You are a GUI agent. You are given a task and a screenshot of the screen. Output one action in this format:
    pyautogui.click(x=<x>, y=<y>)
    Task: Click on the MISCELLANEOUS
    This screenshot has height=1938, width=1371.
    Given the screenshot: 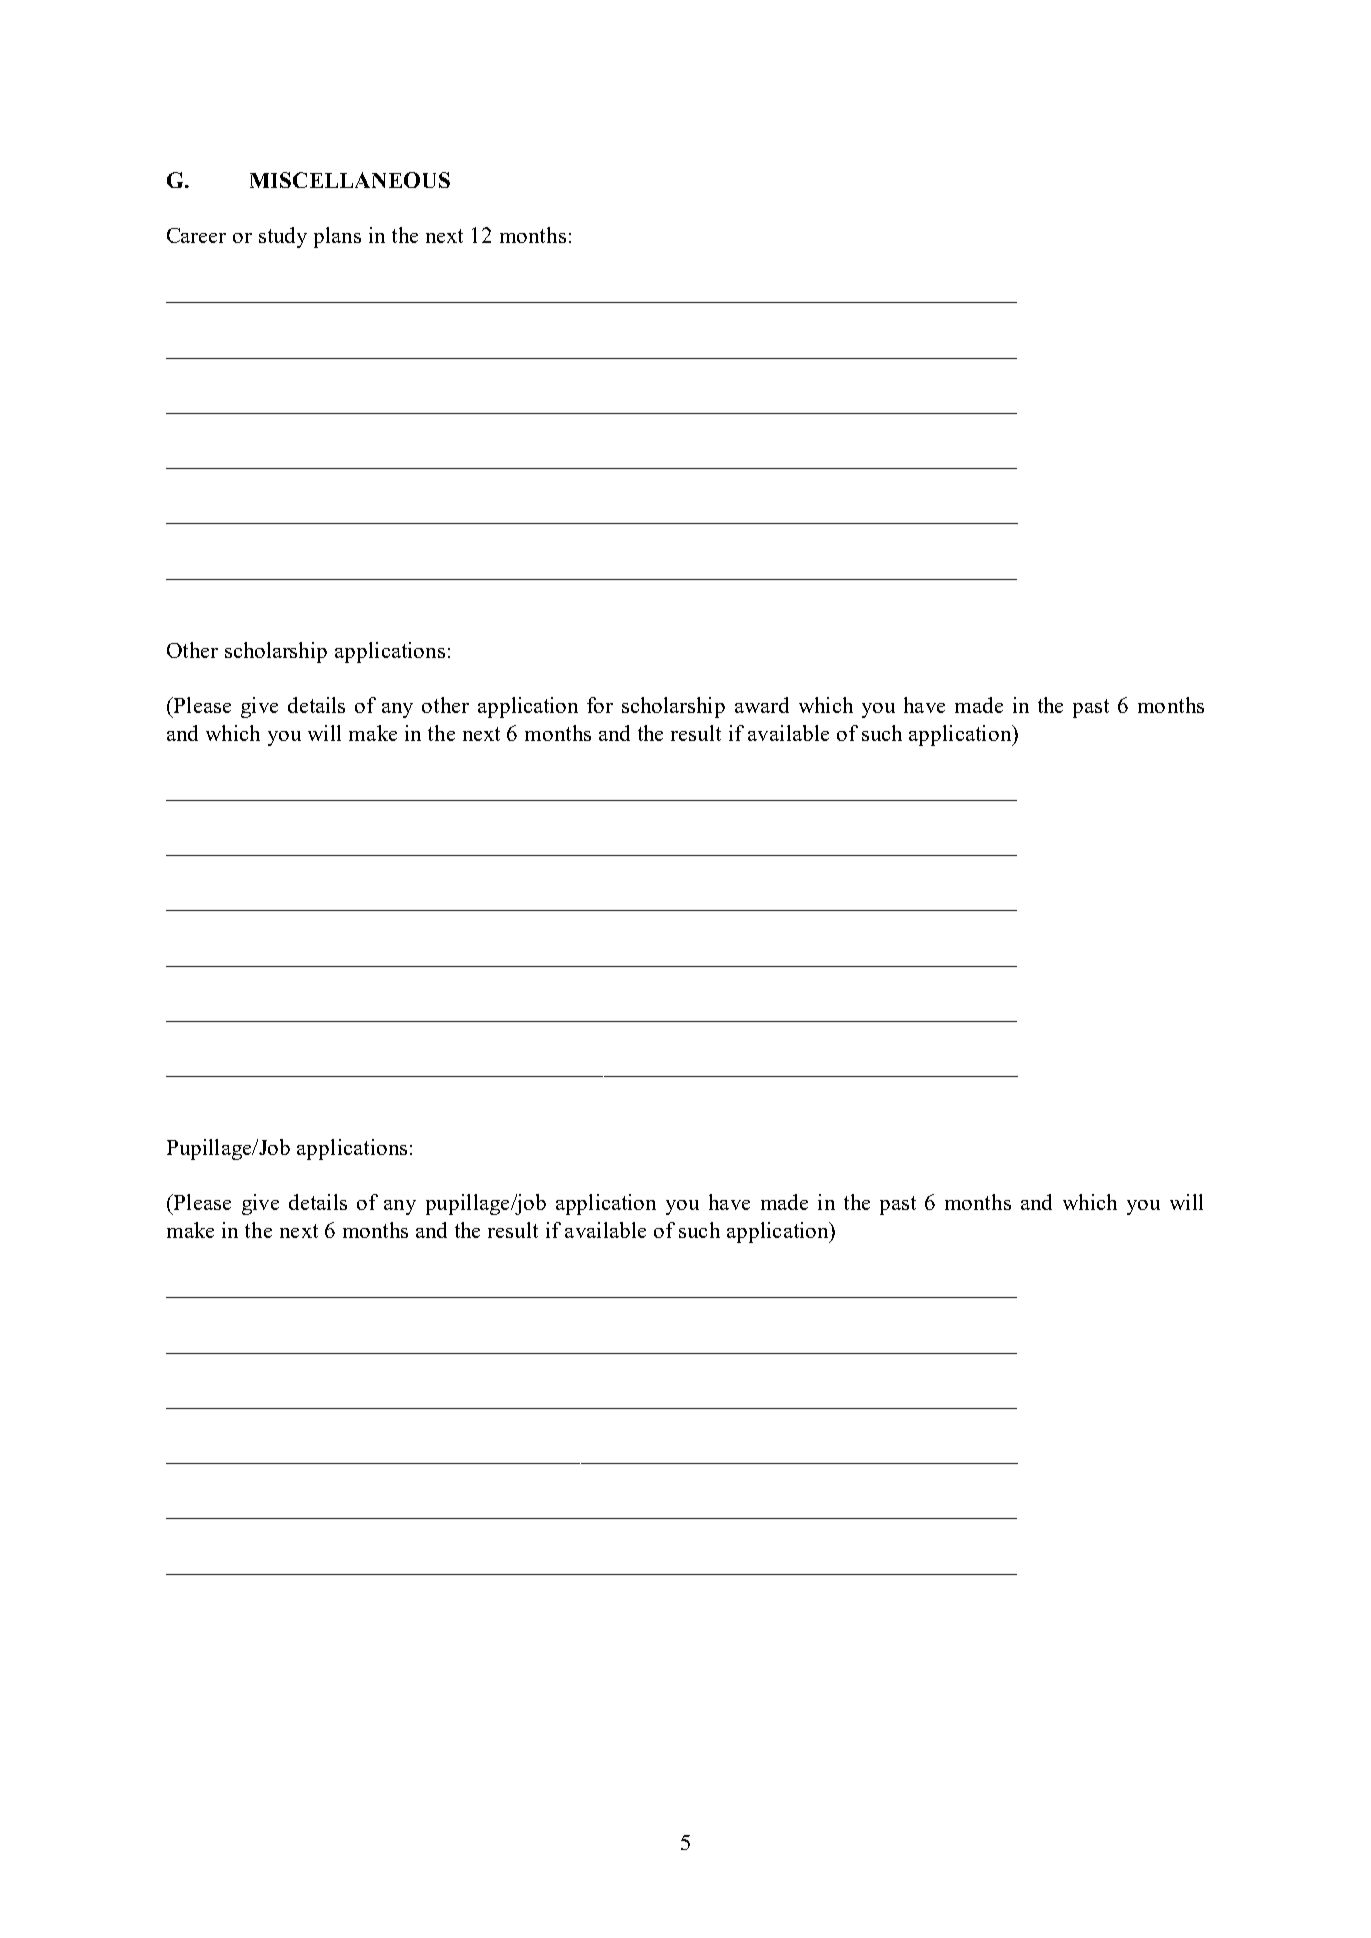 What is the action you would take?
    pyautogui.click(x=350, y=180)
